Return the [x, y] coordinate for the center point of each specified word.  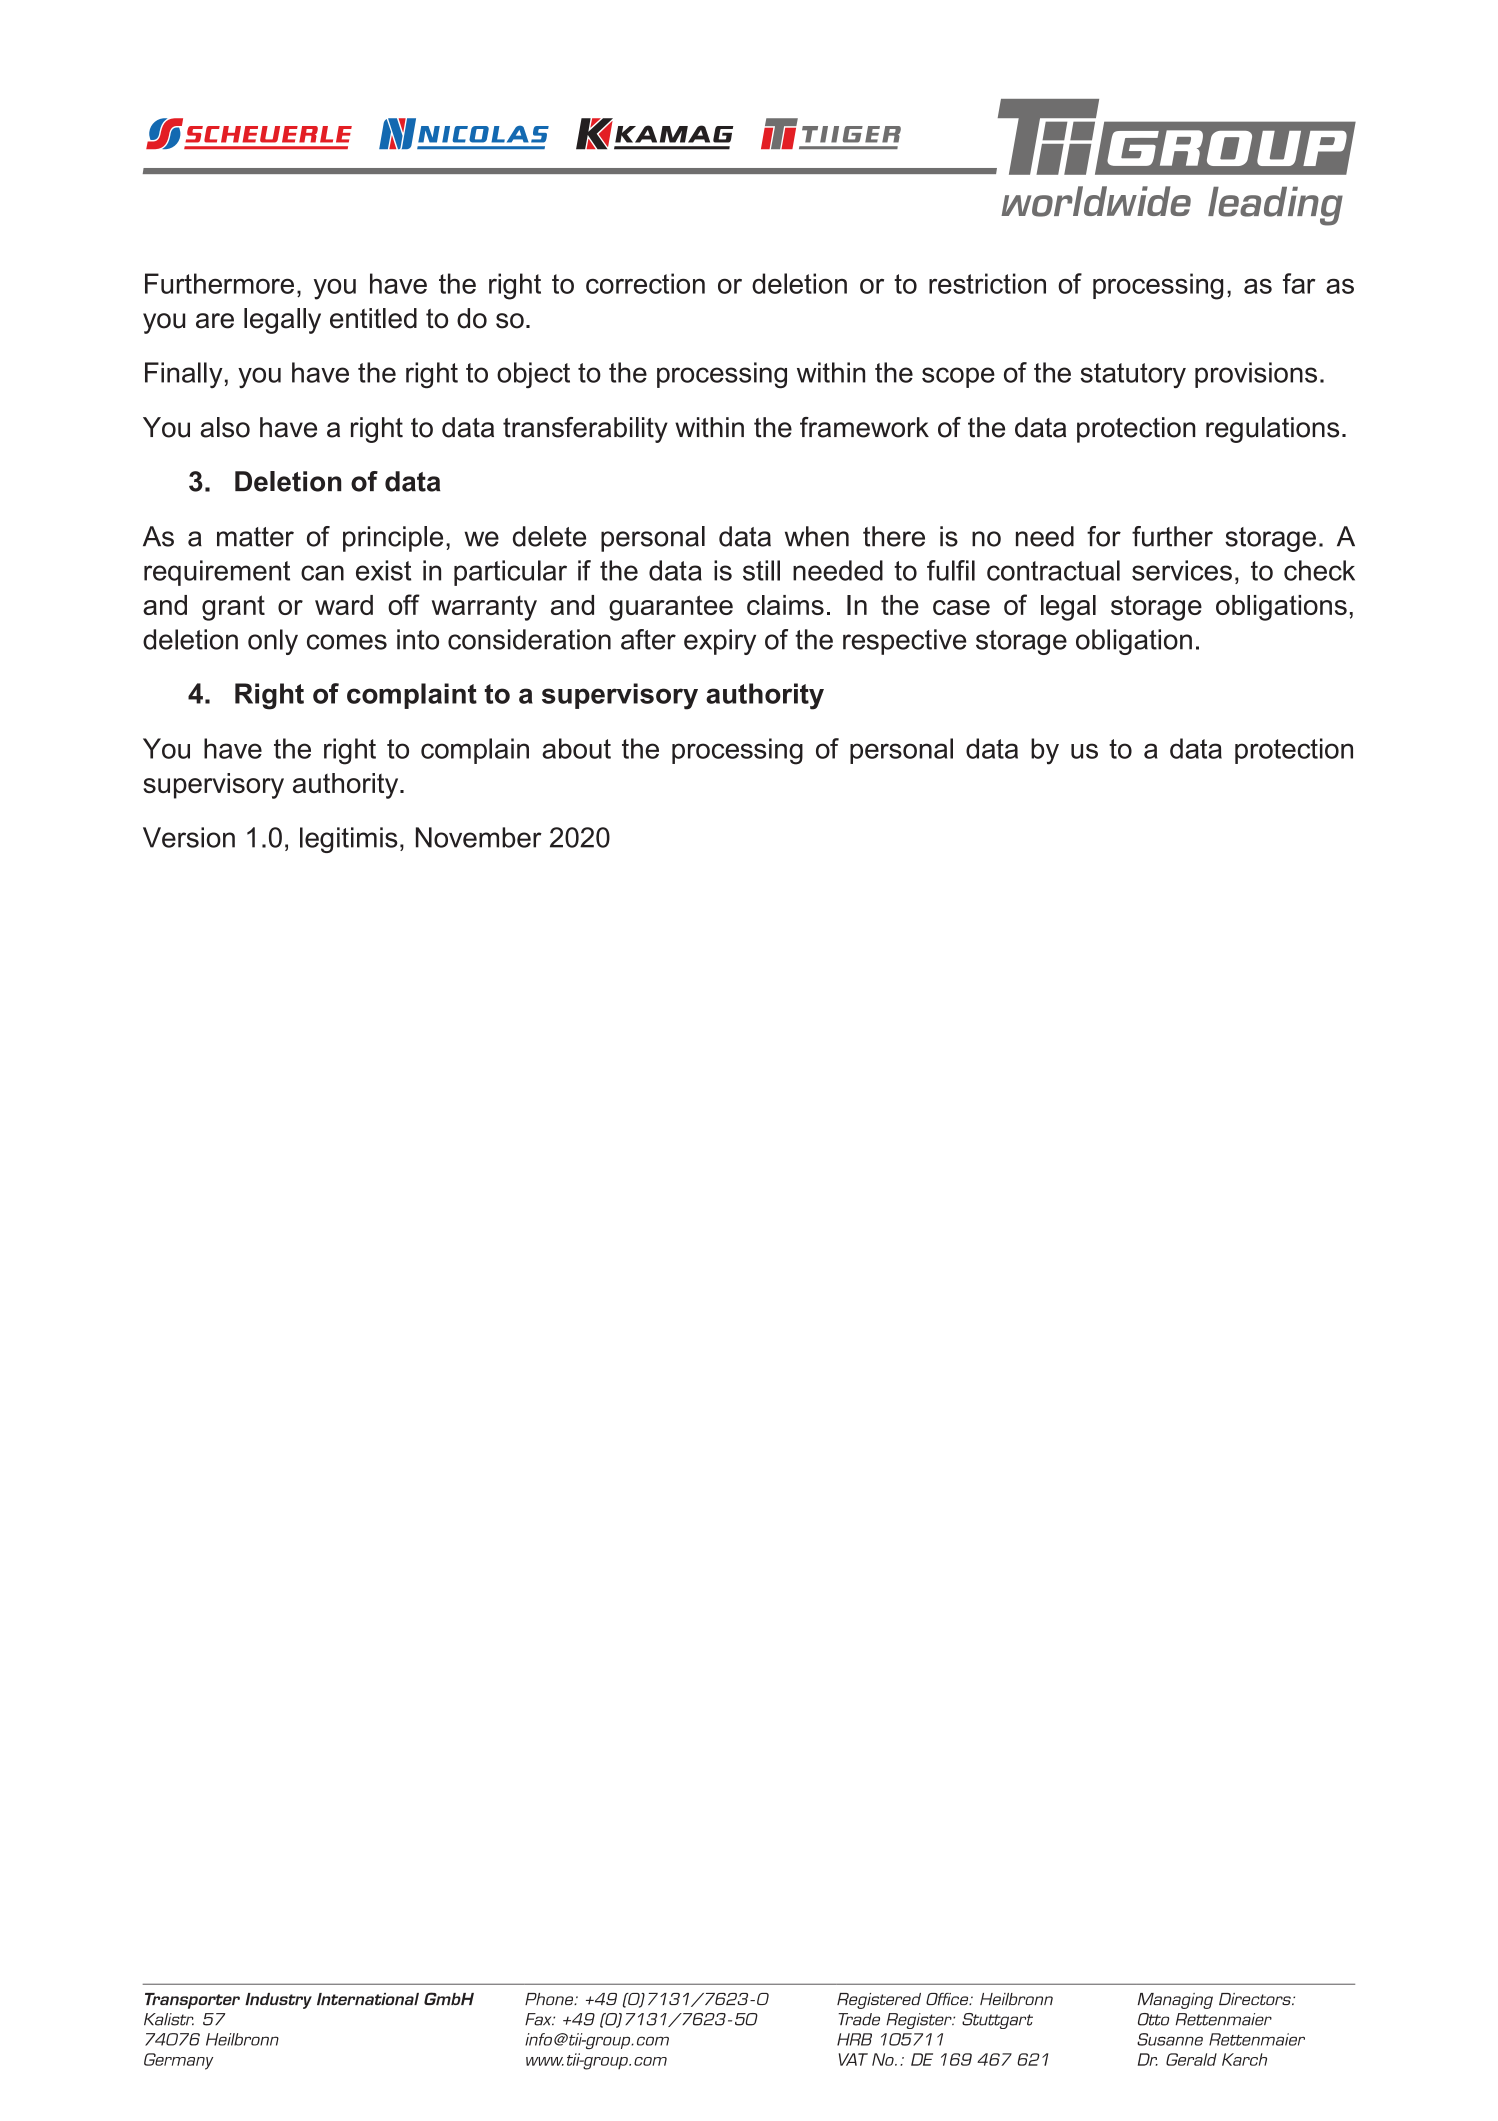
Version [189, 837]
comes [347, 642]
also [225, 427]
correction [645, 283]
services [1182, 570]
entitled [373, 318]
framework [864, 427]
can [322, 573]
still [761, 570]
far [1299, 283]
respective [905, 642]
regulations [1272, 430]
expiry [720, 642]
